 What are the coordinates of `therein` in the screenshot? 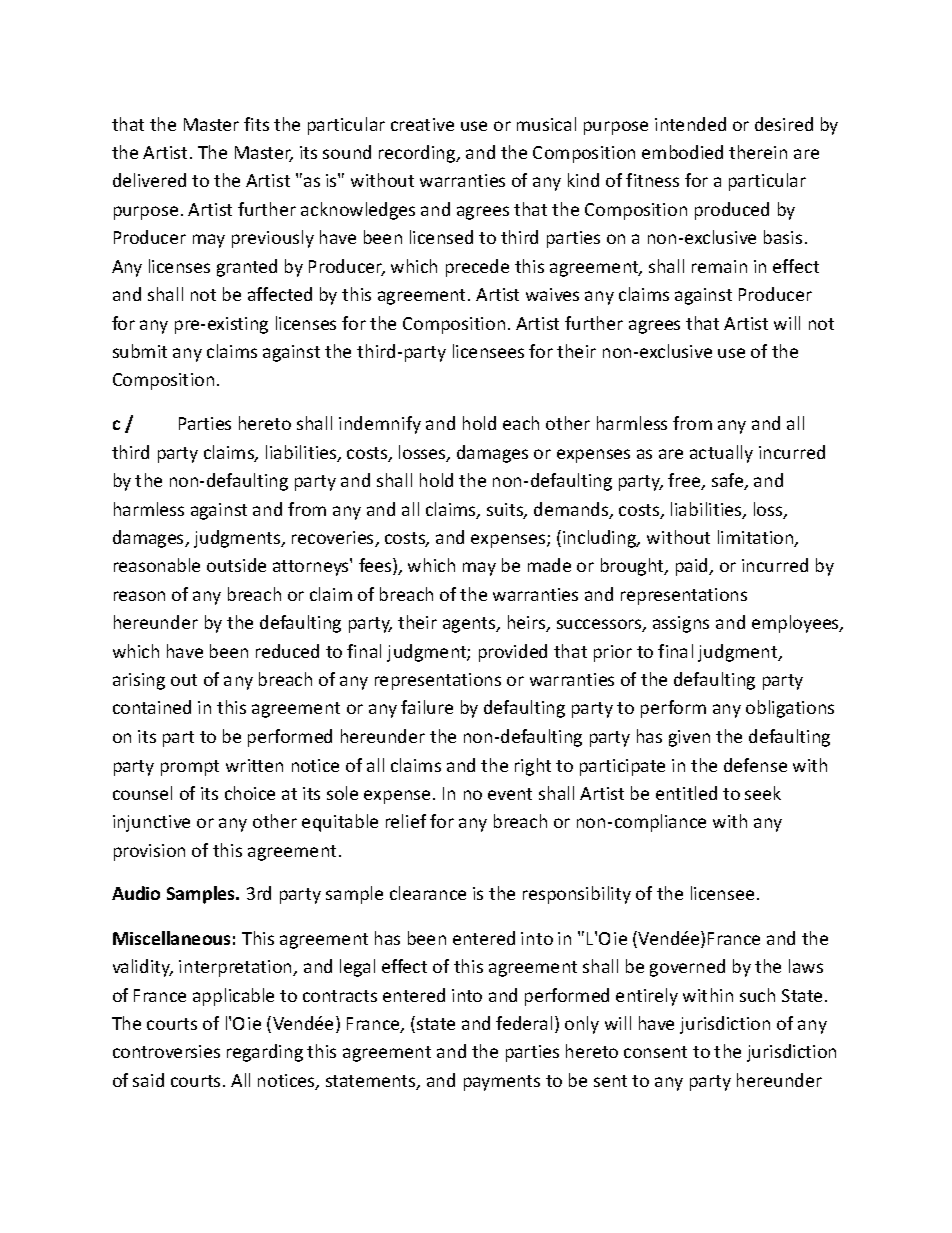 It's located at (758, 152).
